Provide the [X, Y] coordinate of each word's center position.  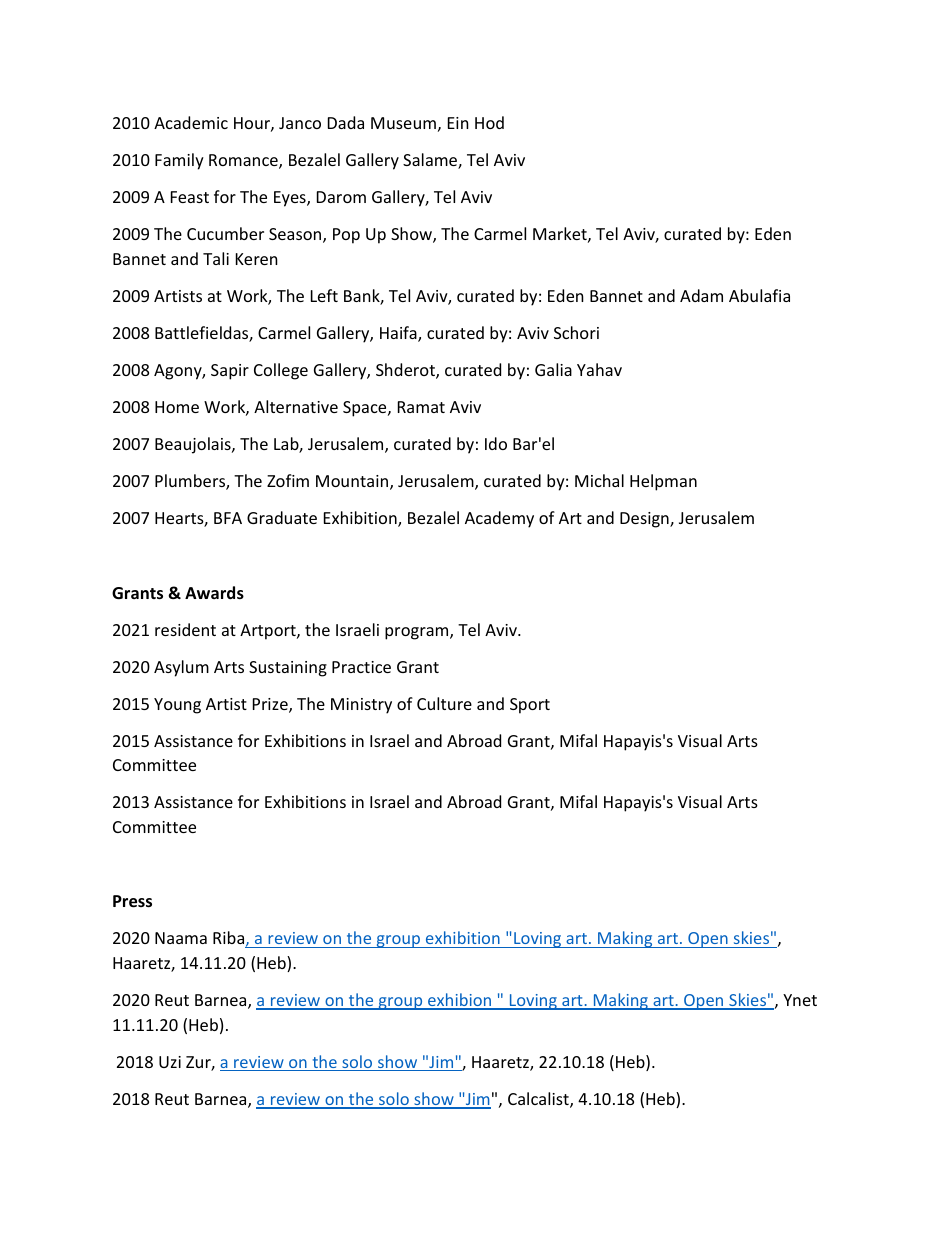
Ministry [361, 706]
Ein [458, 123]
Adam [701, 295]
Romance [244, 161]
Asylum [181, 668]
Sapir [230, 372]
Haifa [399, 334]
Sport [530, 706]
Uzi [170, 1062]
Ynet [800, 1000]
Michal [599, 480]
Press [132, 901]
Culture [444, 703]
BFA [228, 518]
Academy [499, 519]
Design [645, 520]
